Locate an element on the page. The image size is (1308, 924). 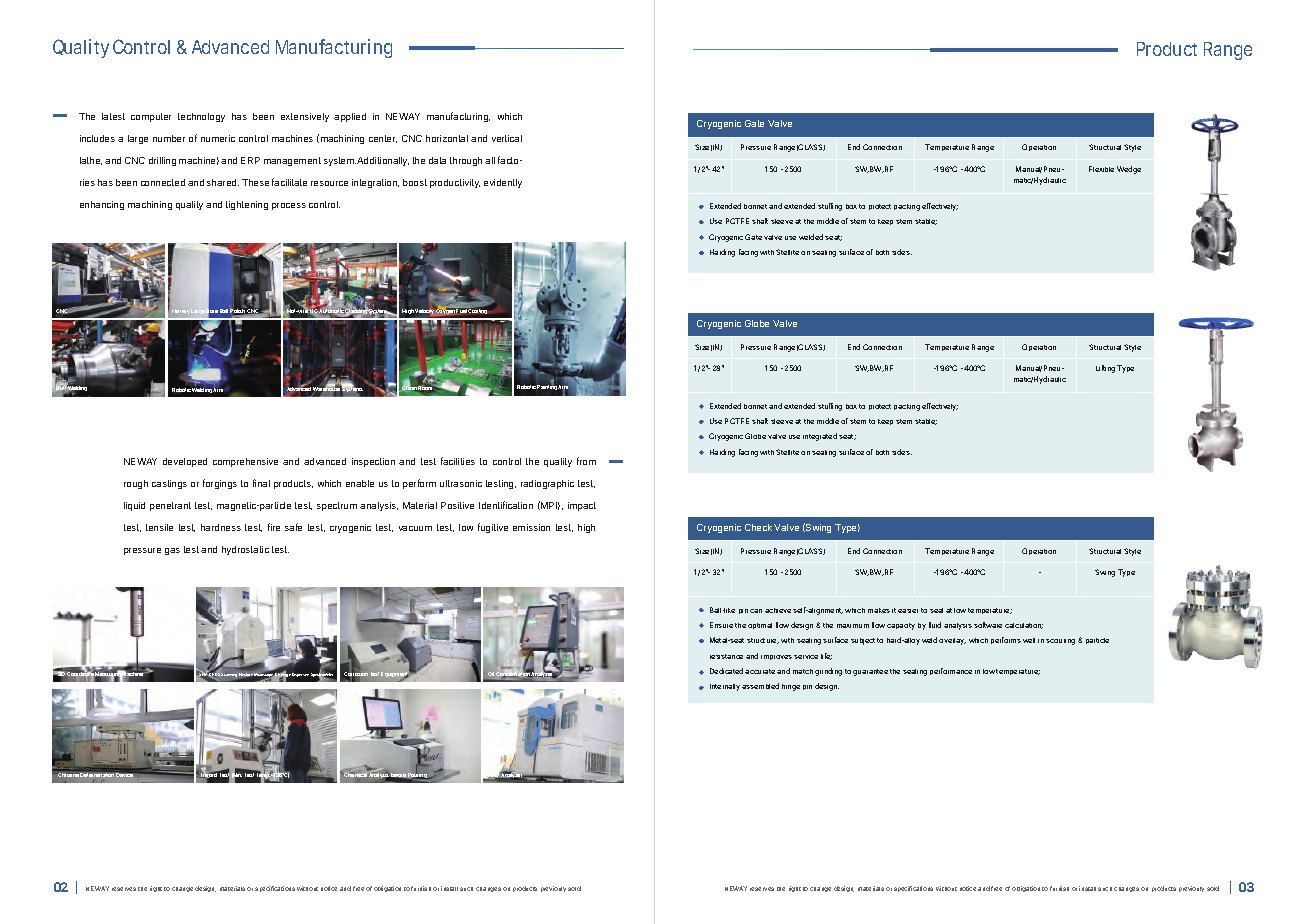
Check is located at coordinates (758, 527).
